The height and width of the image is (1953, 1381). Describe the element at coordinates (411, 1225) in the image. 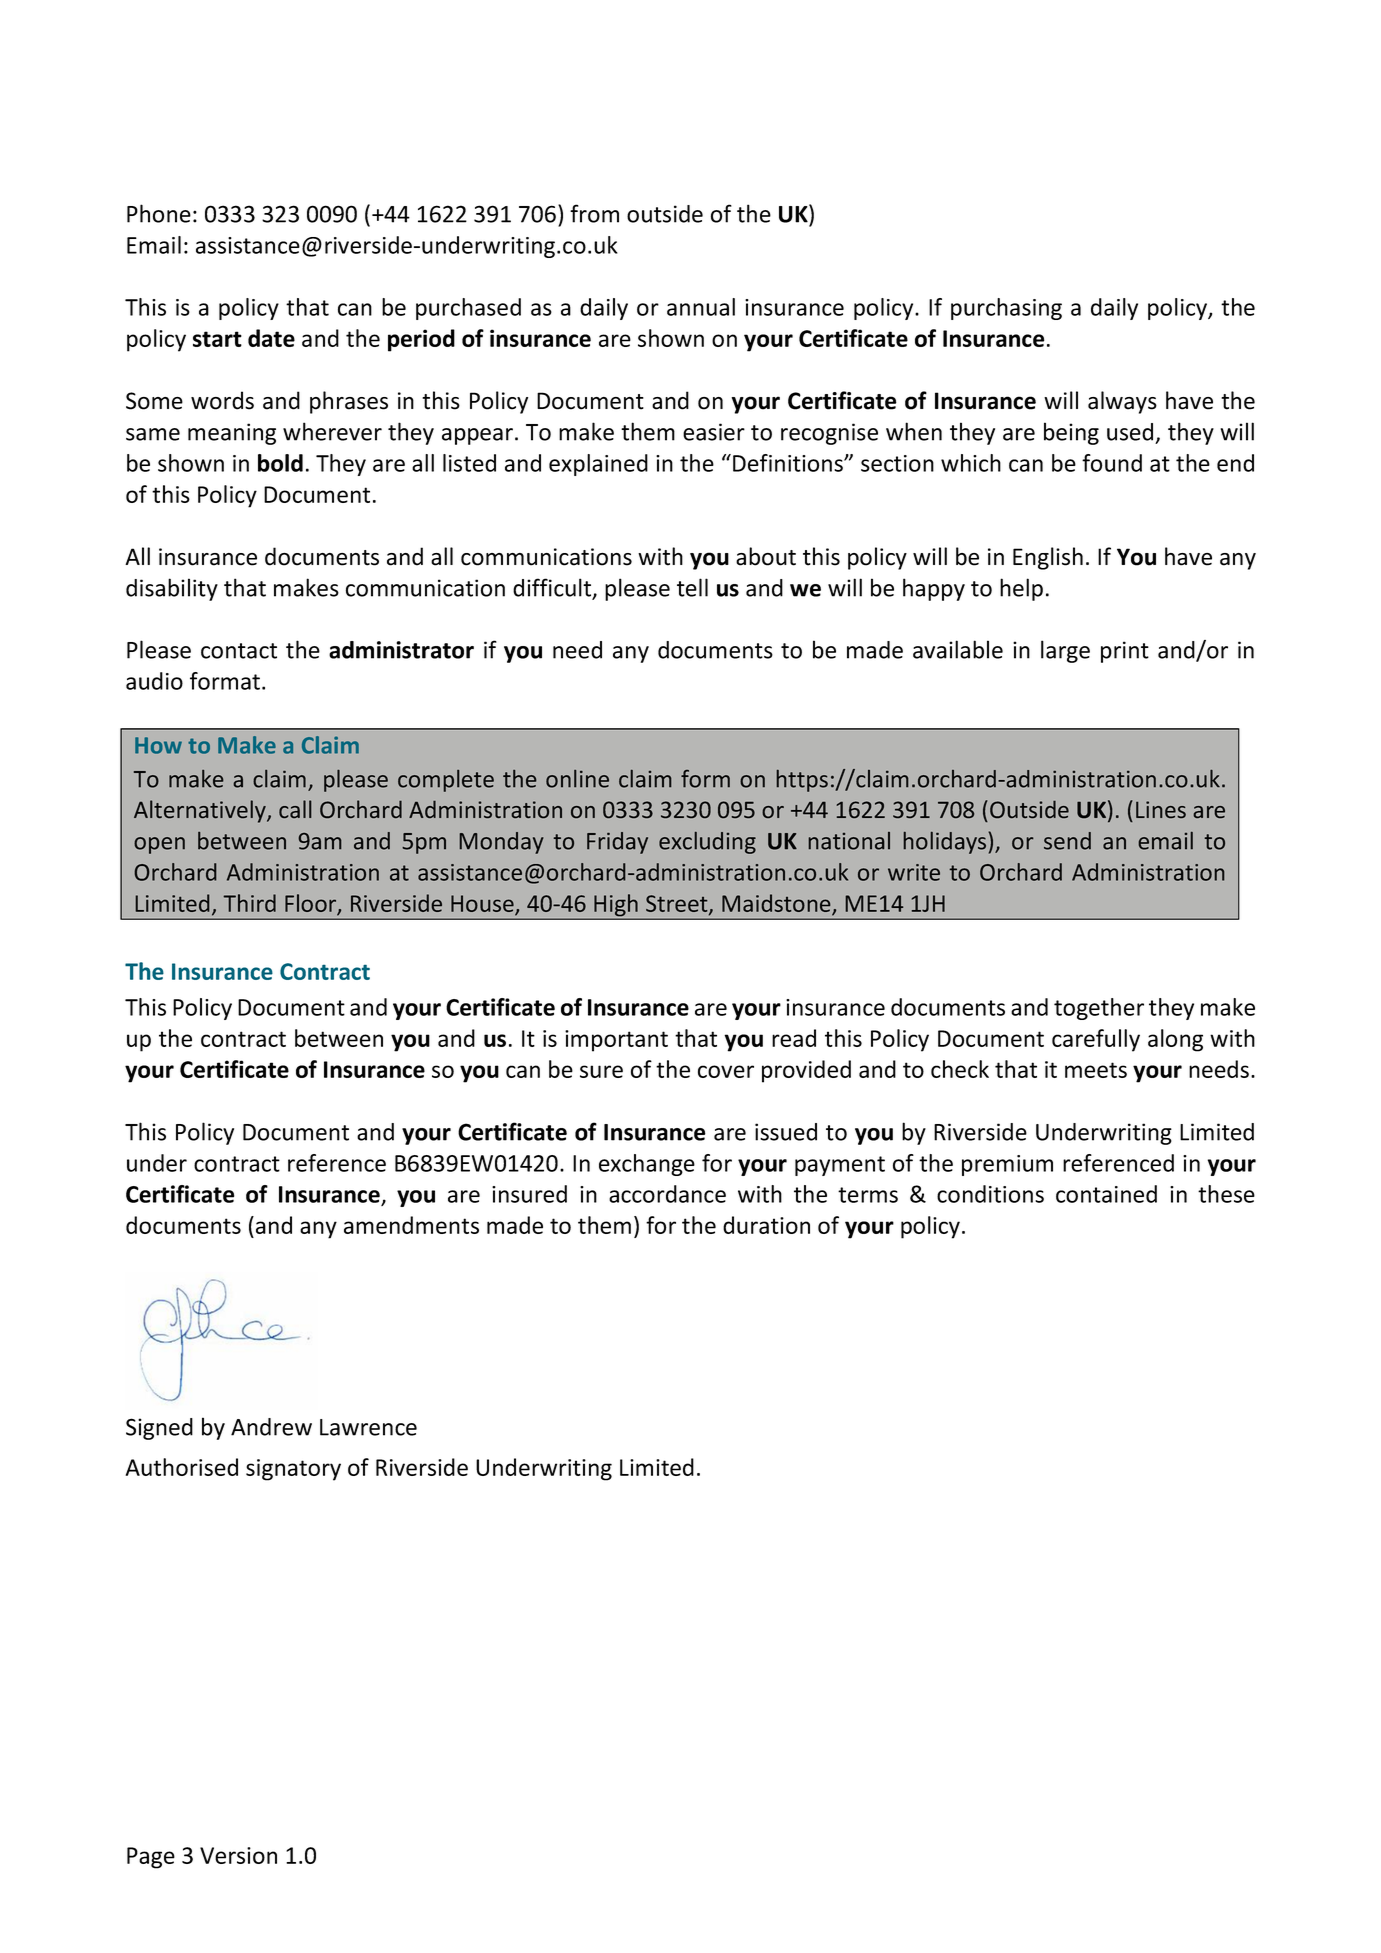

I see `amendments` at that location.
